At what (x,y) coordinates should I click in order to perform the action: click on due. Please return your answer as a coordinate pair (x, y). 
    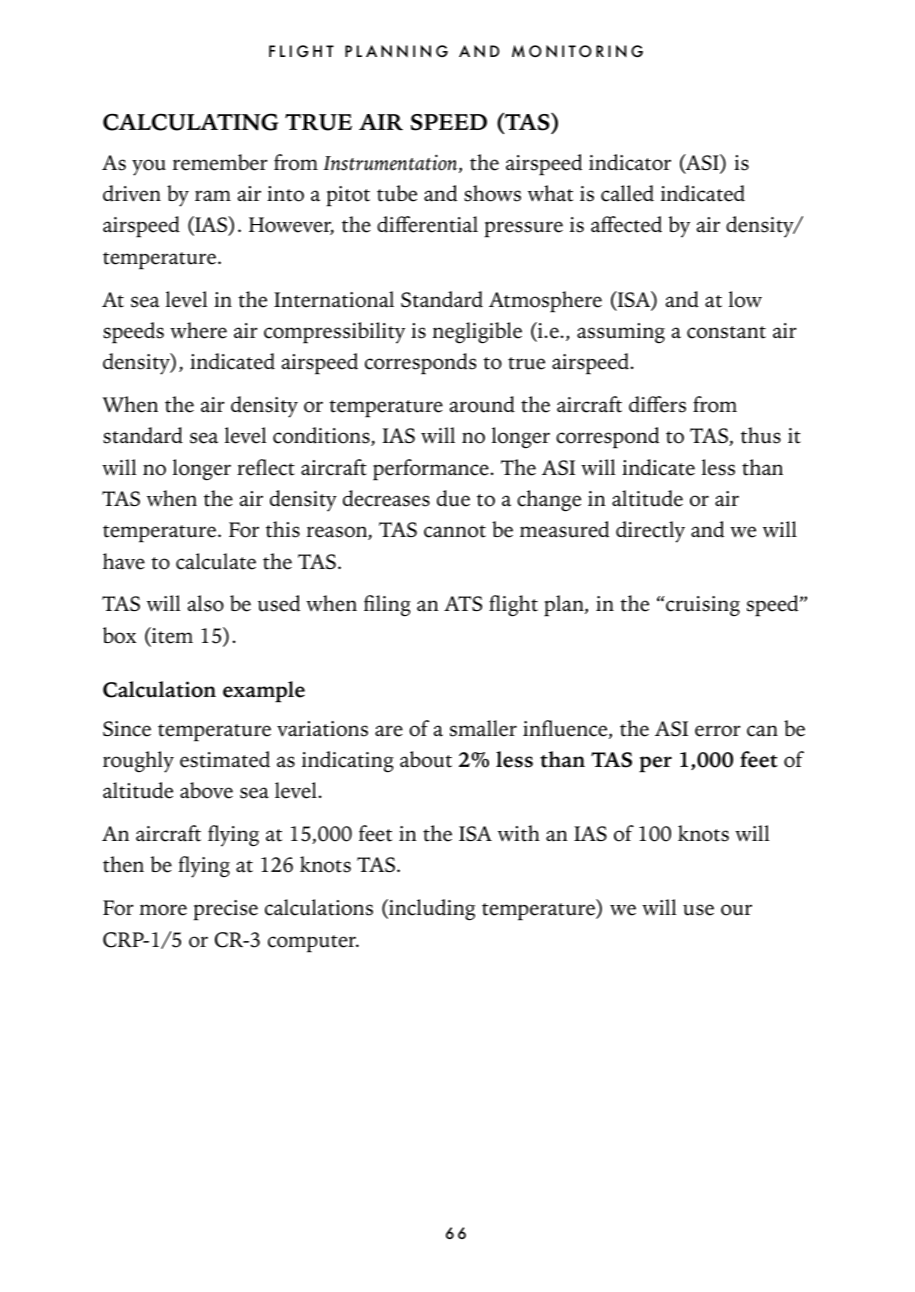
    Looking at the image, I should click on (453, 498).
